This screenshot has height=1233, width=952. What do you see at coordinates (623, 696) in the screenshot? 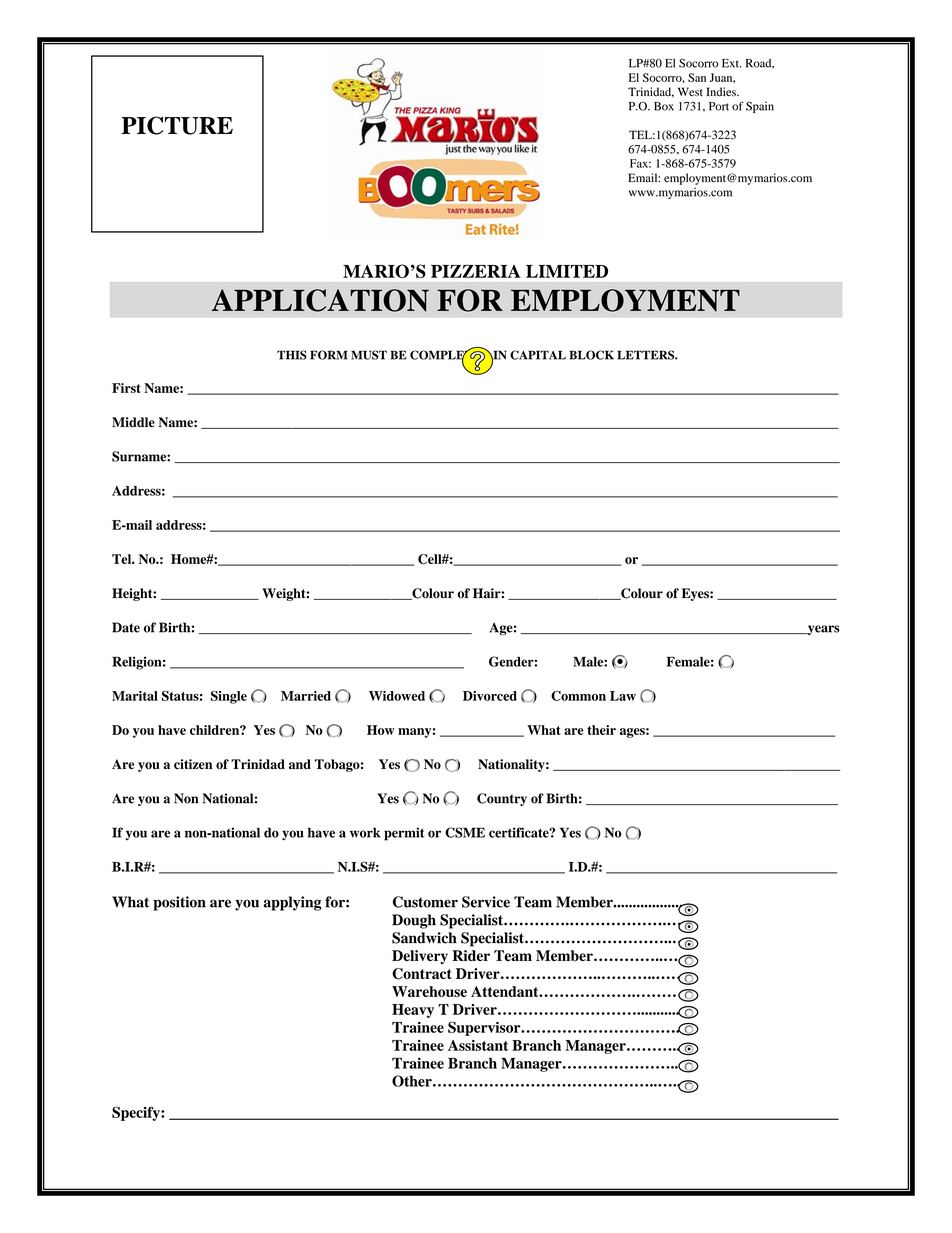
I see `Law` at bounding box center [623, 696].
